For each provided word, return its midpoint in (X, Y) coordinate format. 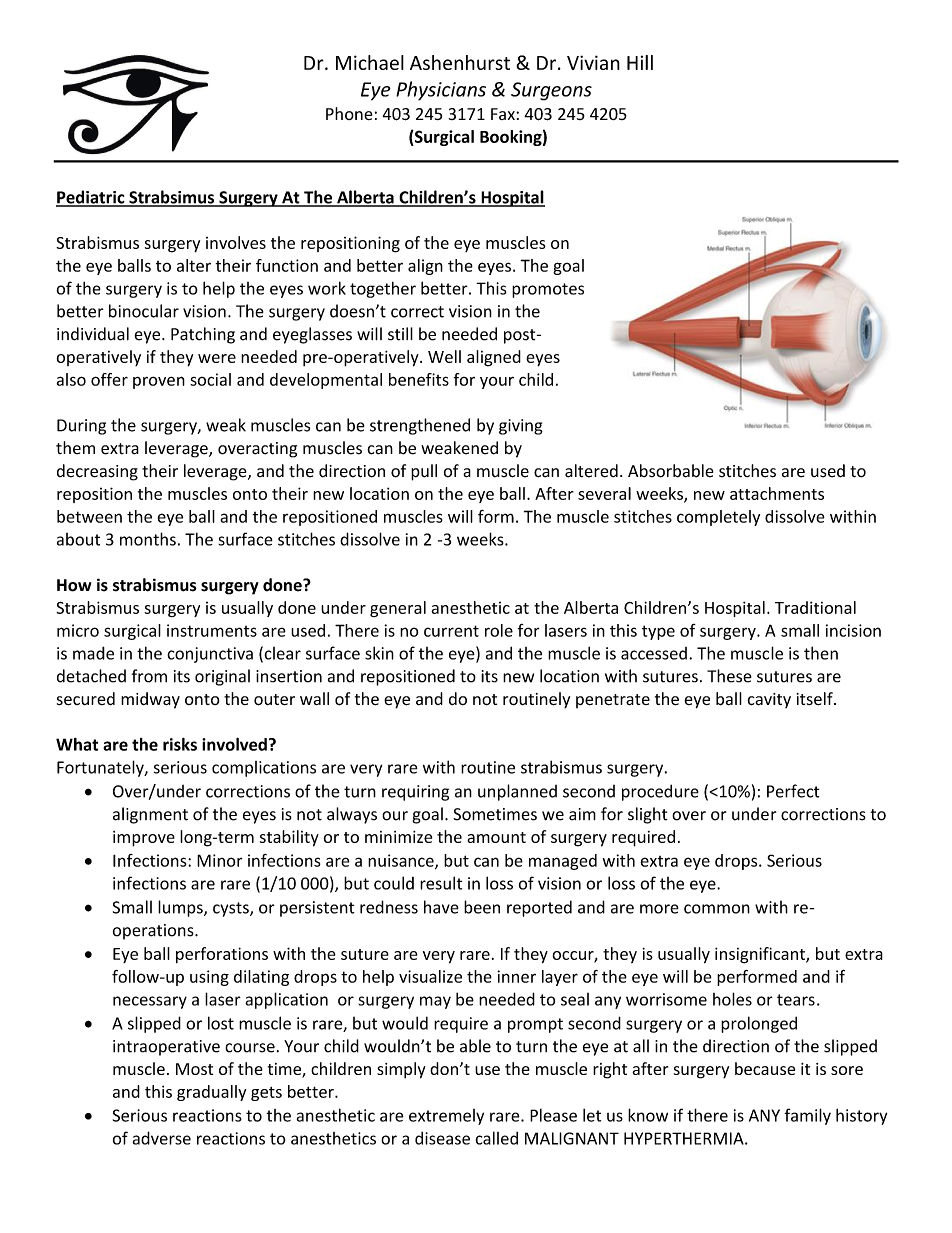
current (451, 631)
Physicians (441, 91)
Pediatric (91, 198)
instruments (212, 630)
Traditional (815, 607)
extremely (446, 1117)
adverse (162, 1138)
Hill (640, 62)
